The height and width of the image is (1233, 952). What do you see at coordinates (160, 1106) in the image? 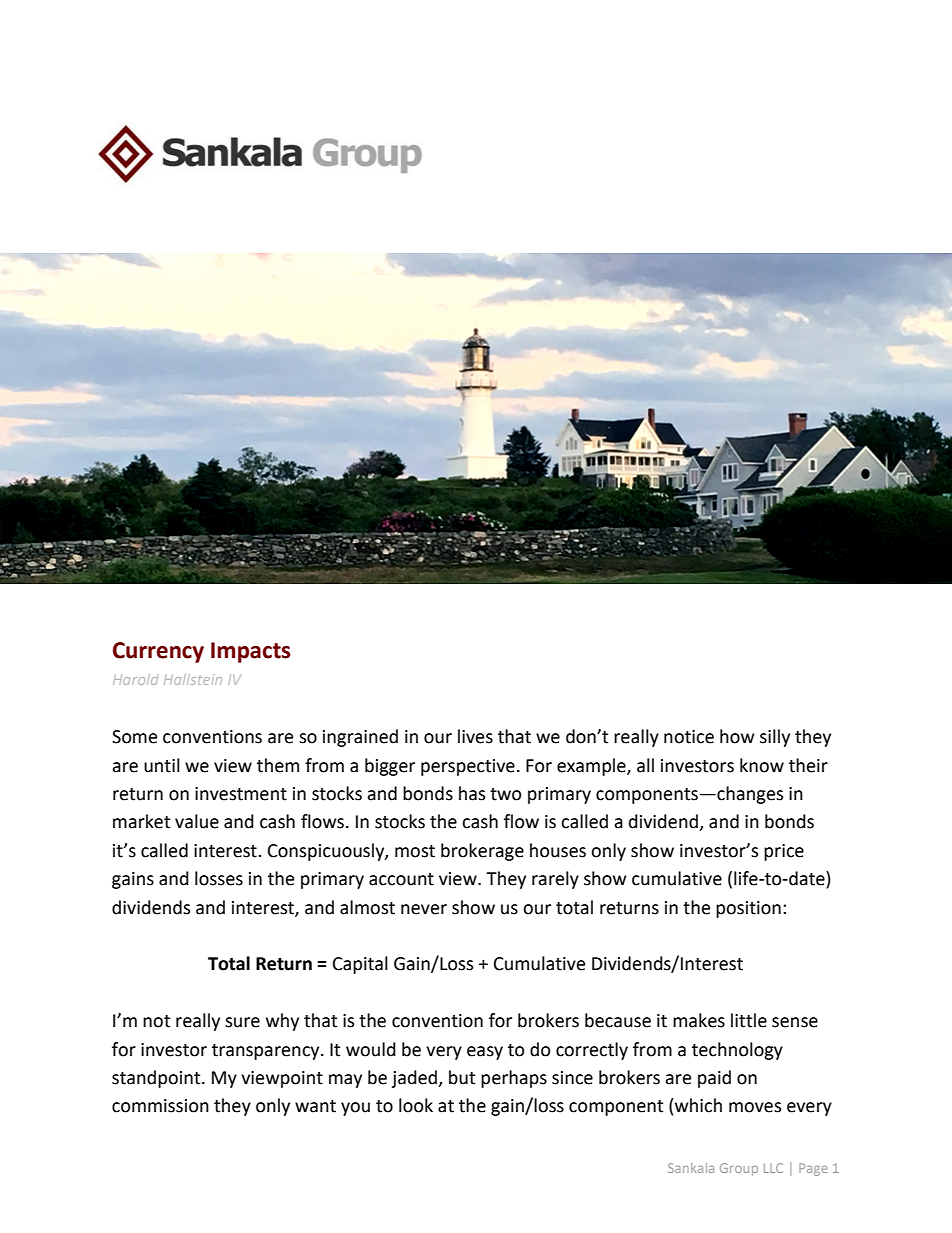
I see `commission` at bounding box center [160, 1106].
